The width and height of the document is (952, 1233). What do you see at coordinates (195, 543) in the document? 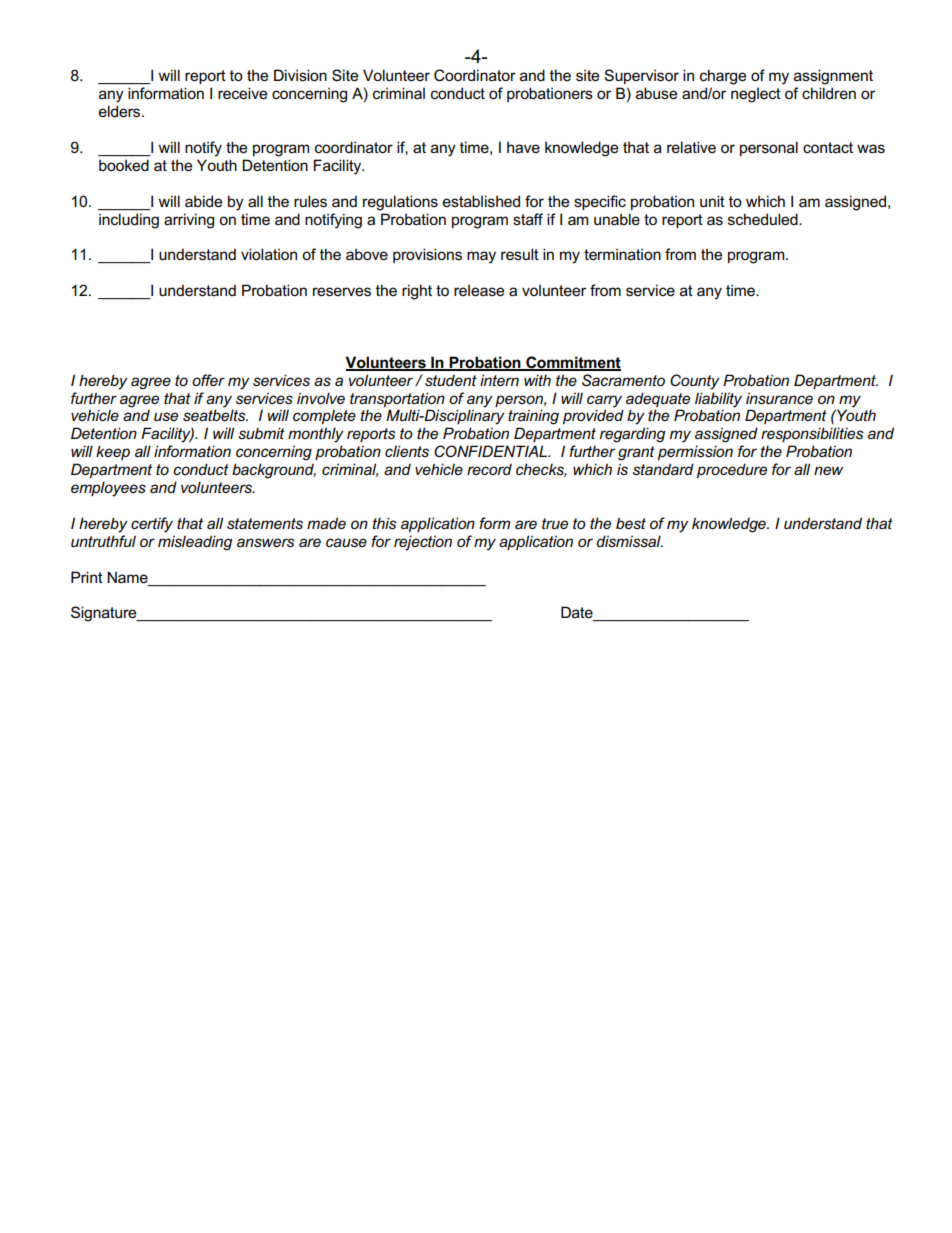
I see `misleading` at bounding box center [195, 543].
